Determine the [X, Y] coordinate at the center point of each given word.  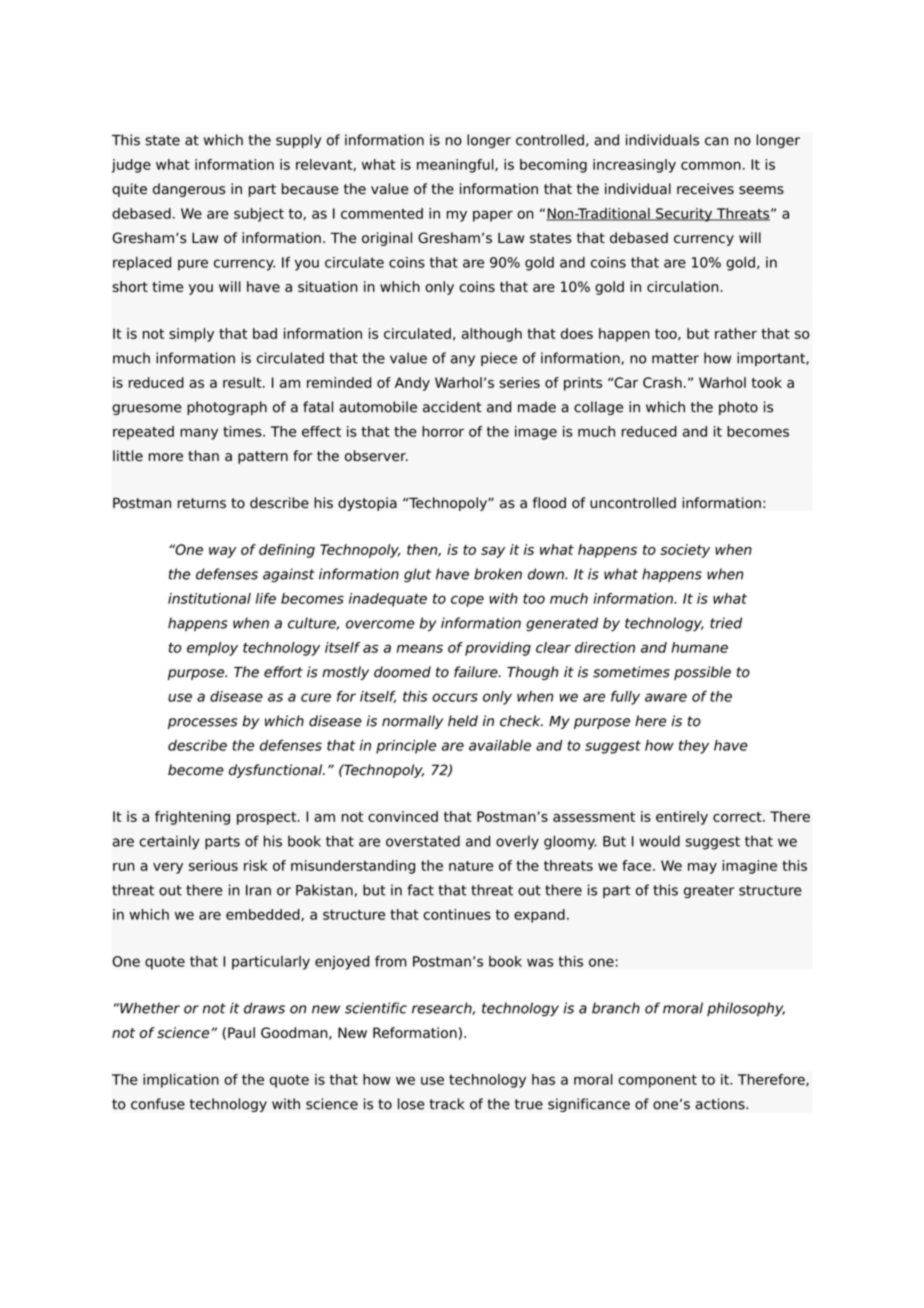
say [493, 552]
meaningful [456, 166]
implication [181, 1081]
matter [675, 358]
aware [666, 697]
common [711, 165]
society [685, 551]
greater [709, 892]
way [222, 552]
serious [213, 865]
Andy [412, 384]
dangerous [189, 190]
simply [191, 335]
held [463, 721]
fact [420, 890]
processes [203, 723]
